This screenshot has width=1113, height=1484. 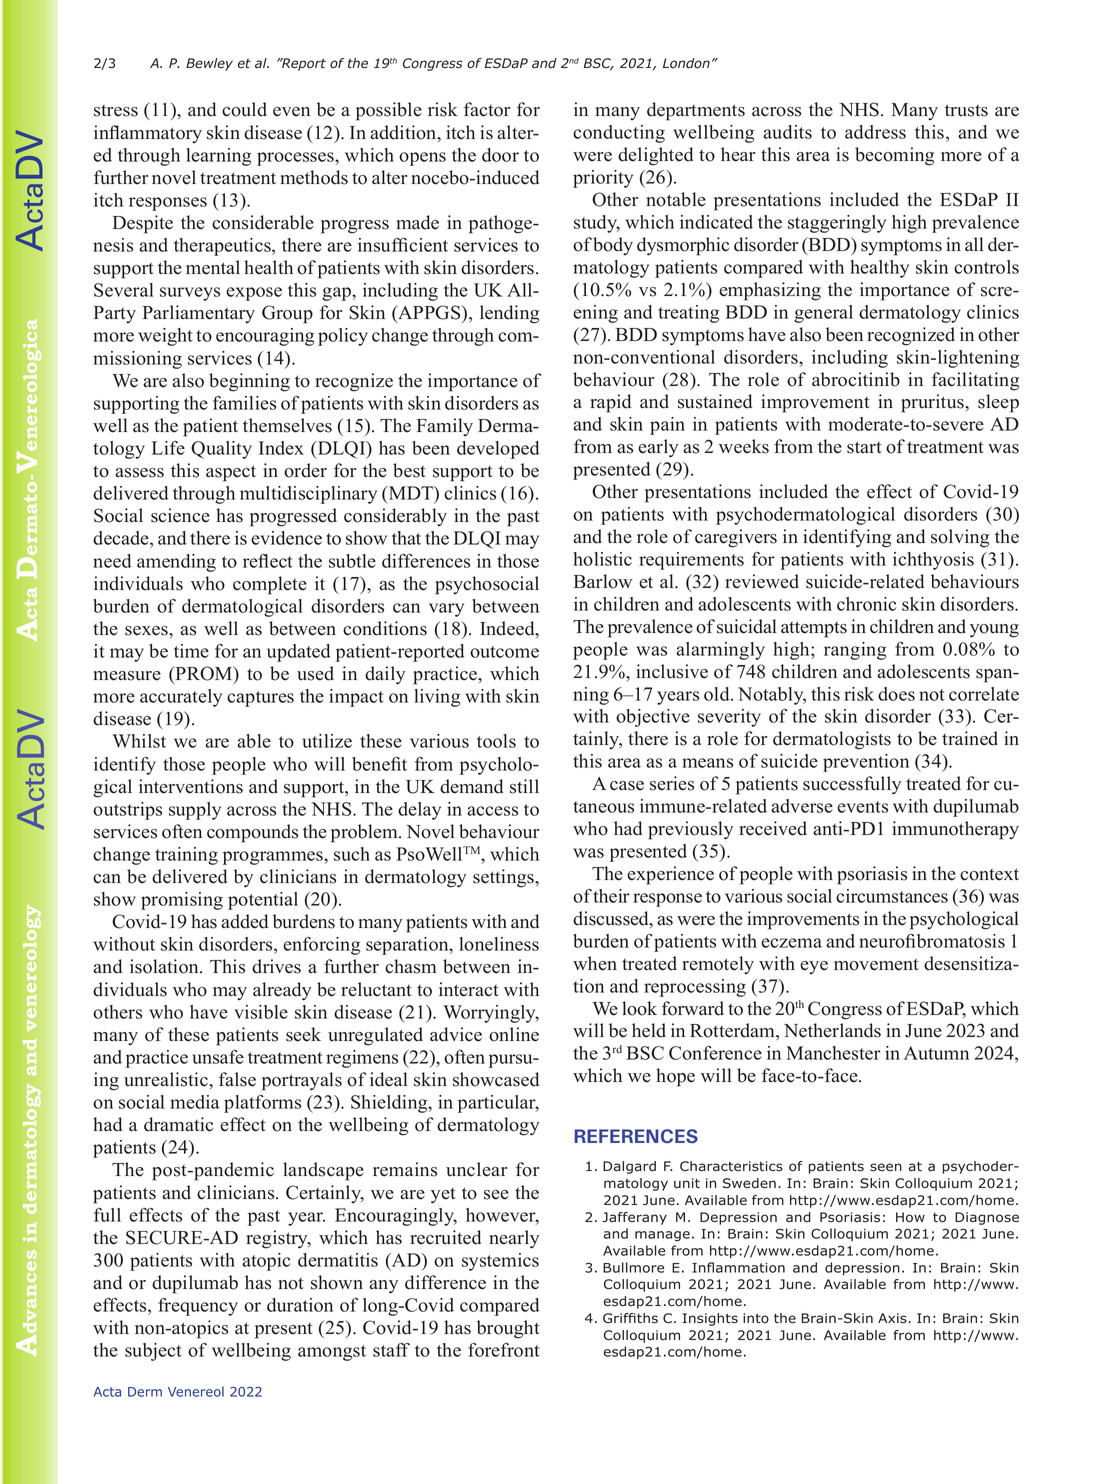 I want to click on does, so click(x=896, y=694).
